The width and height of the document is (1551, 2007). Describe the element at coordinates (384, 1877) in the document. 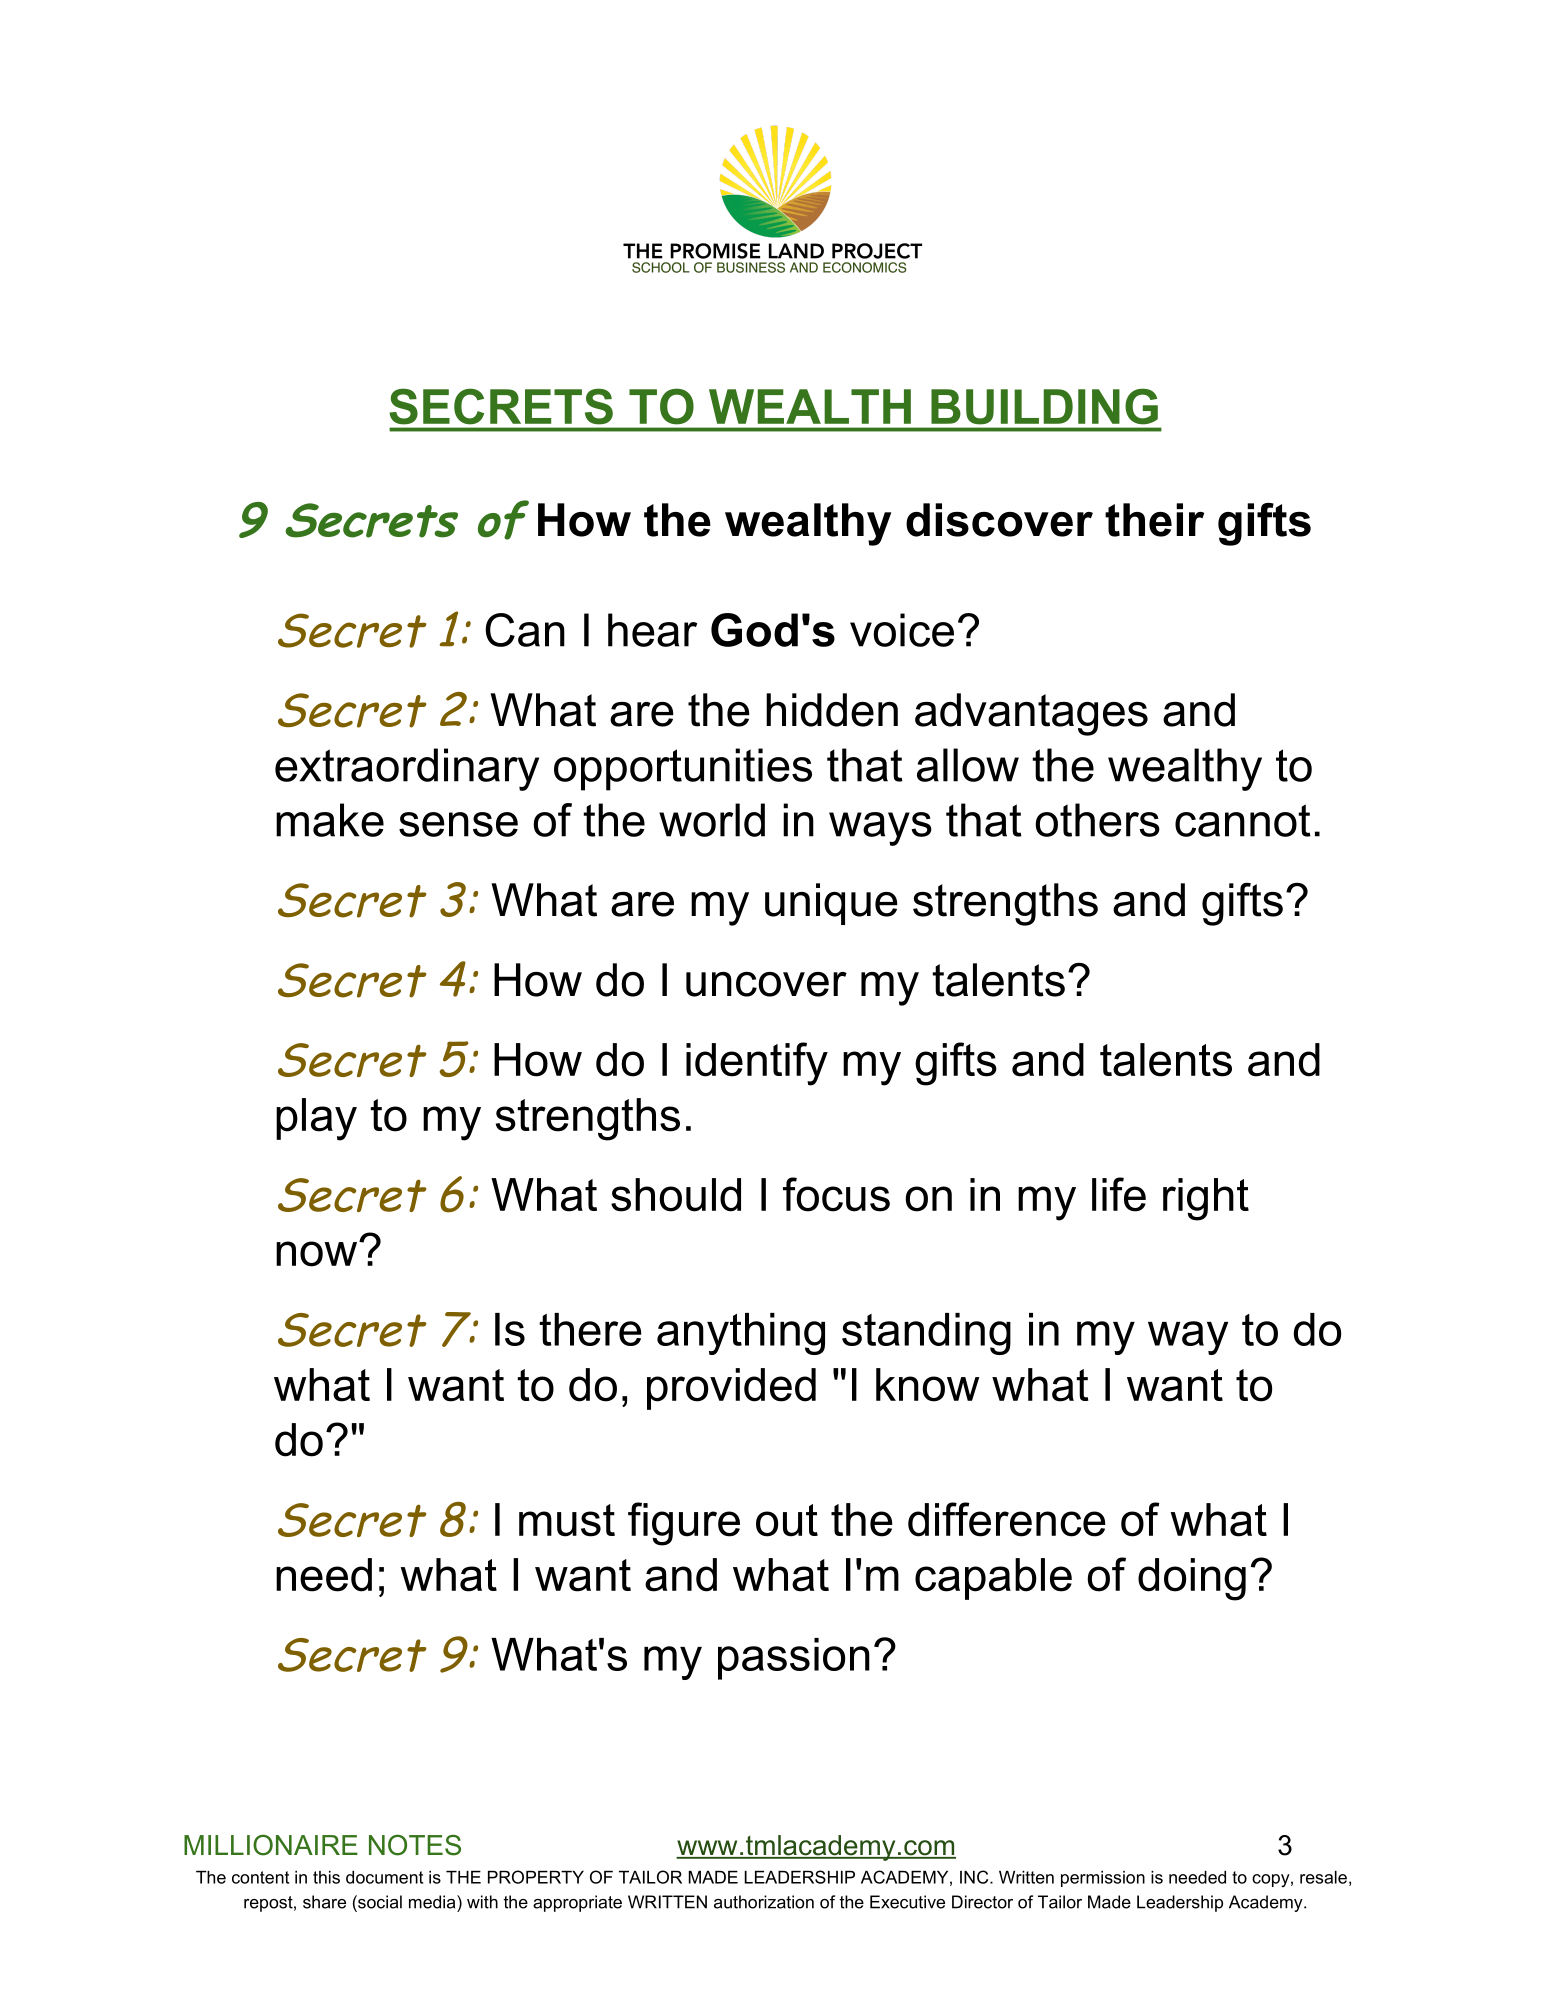

I see `document` at that location.
